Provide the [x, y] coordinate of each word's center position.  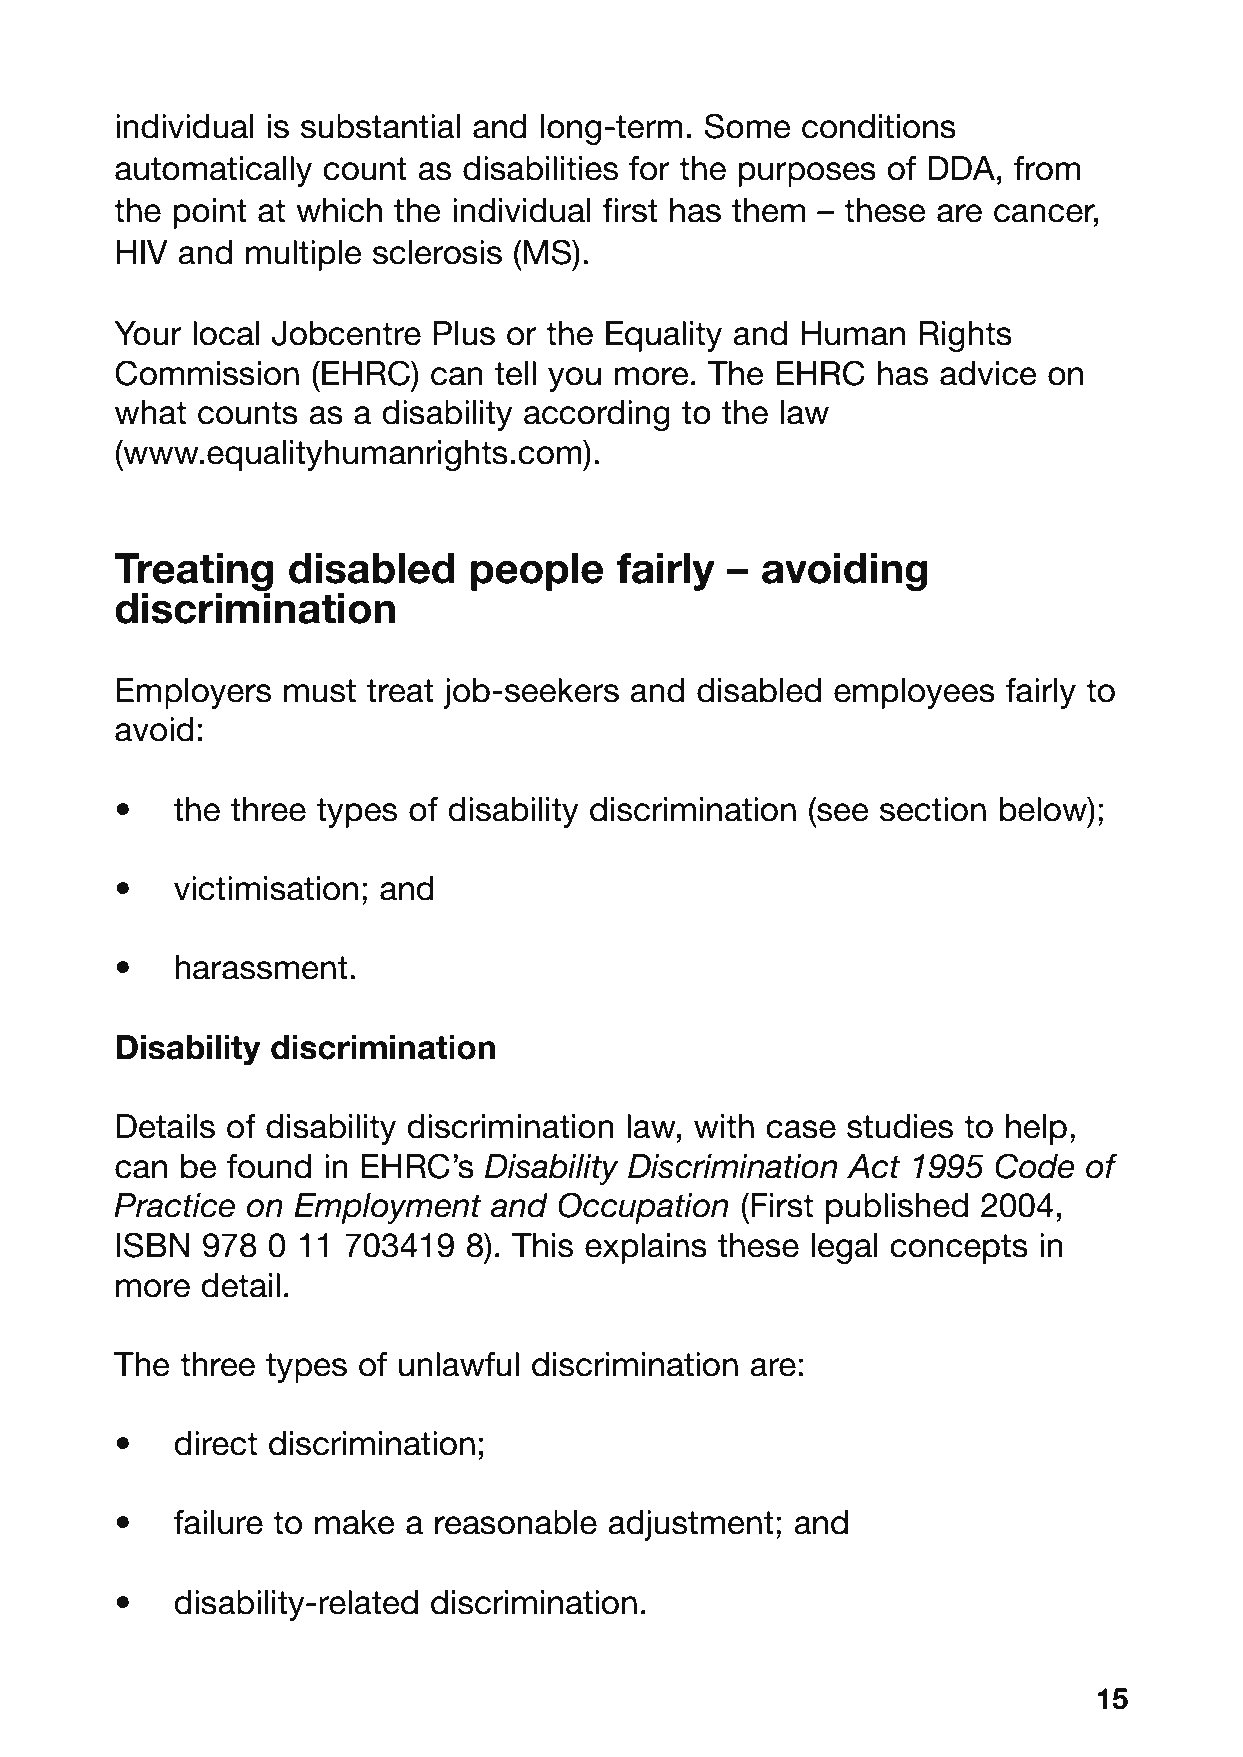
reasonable [516, 1522]
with [724, 1126]
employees [914, 693]
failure [218, 1522]
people [537, 572]
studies [900, 1126]
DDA [963, 168]
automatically [213, 171]
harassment [261, 967]
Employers [194, 693]
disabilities [540, 168]
